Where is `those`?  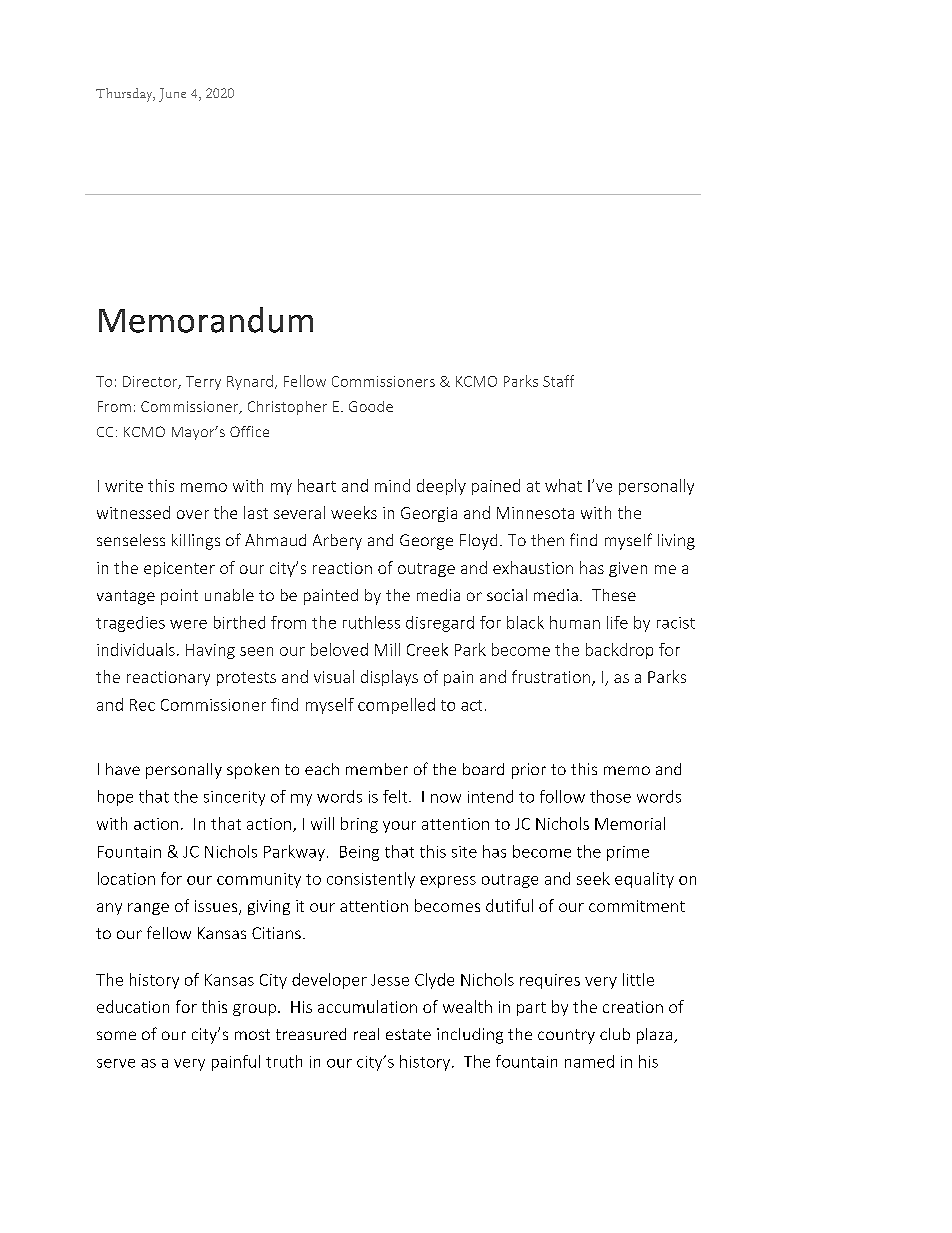 those is located at coordinates (610, 796).
